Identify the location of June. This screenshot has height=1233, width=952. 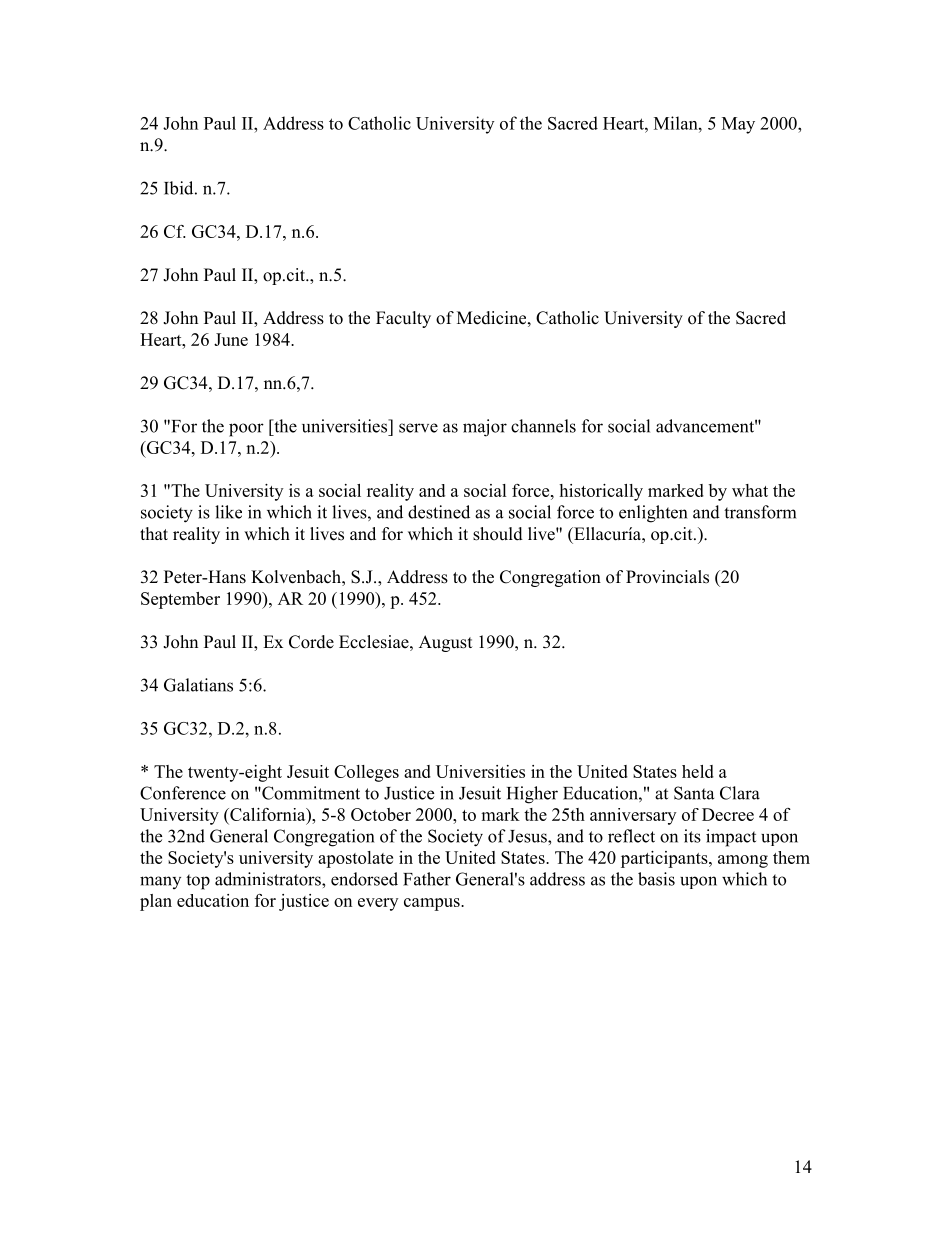
(231, 339).
